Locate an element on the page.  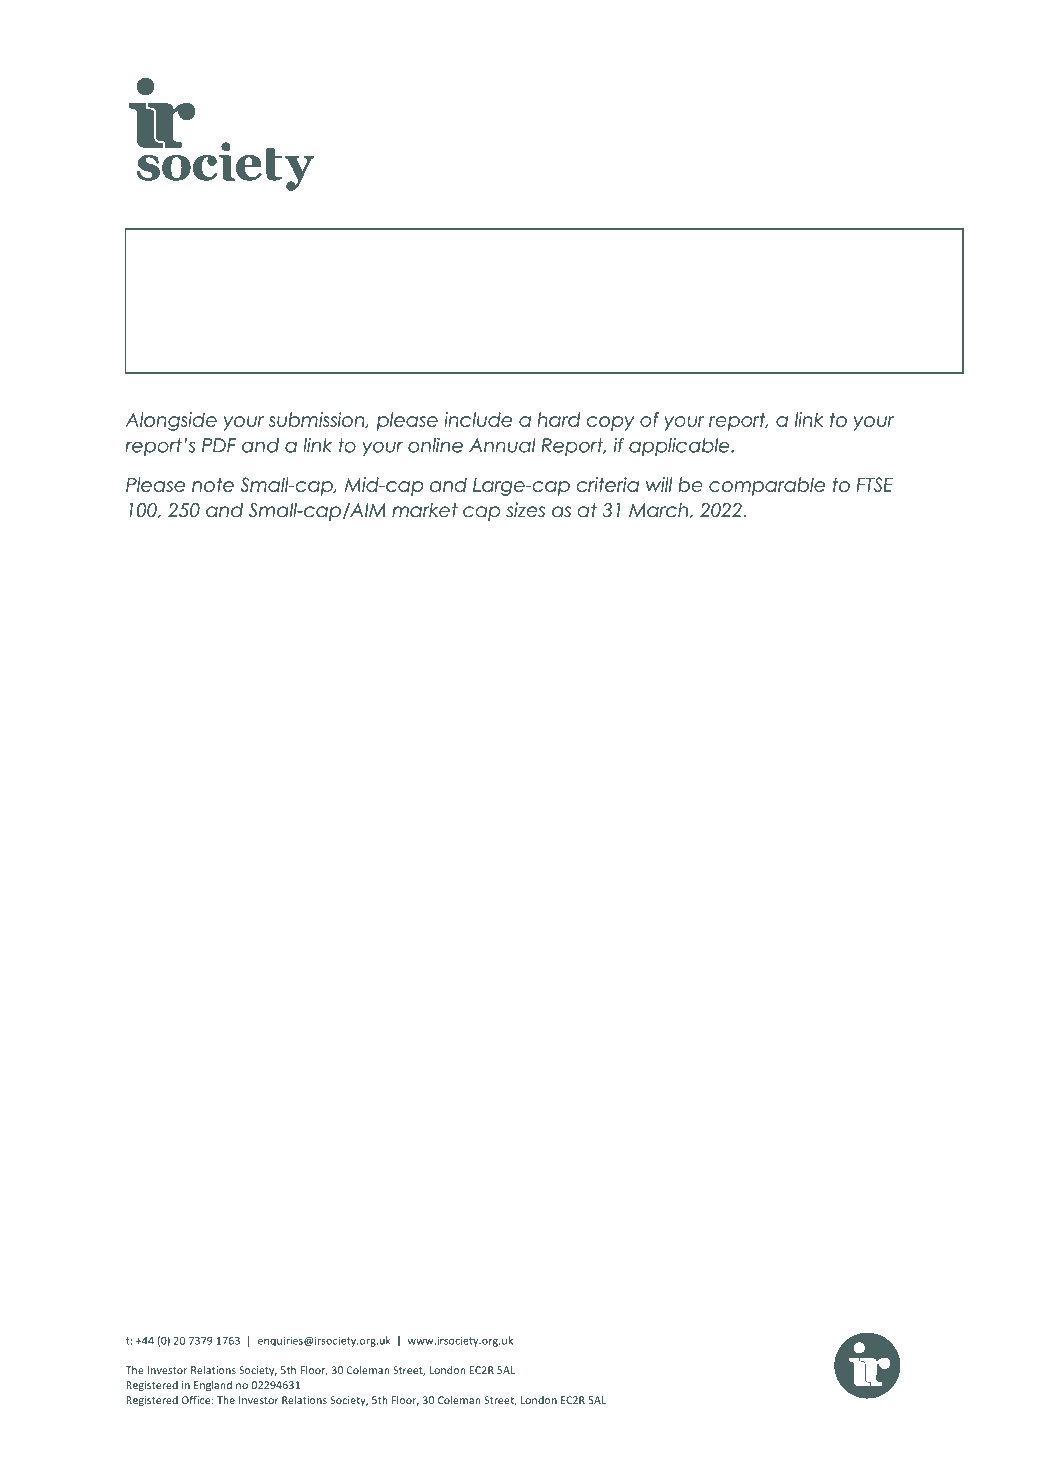
note is located at coordinates (213, 484).
